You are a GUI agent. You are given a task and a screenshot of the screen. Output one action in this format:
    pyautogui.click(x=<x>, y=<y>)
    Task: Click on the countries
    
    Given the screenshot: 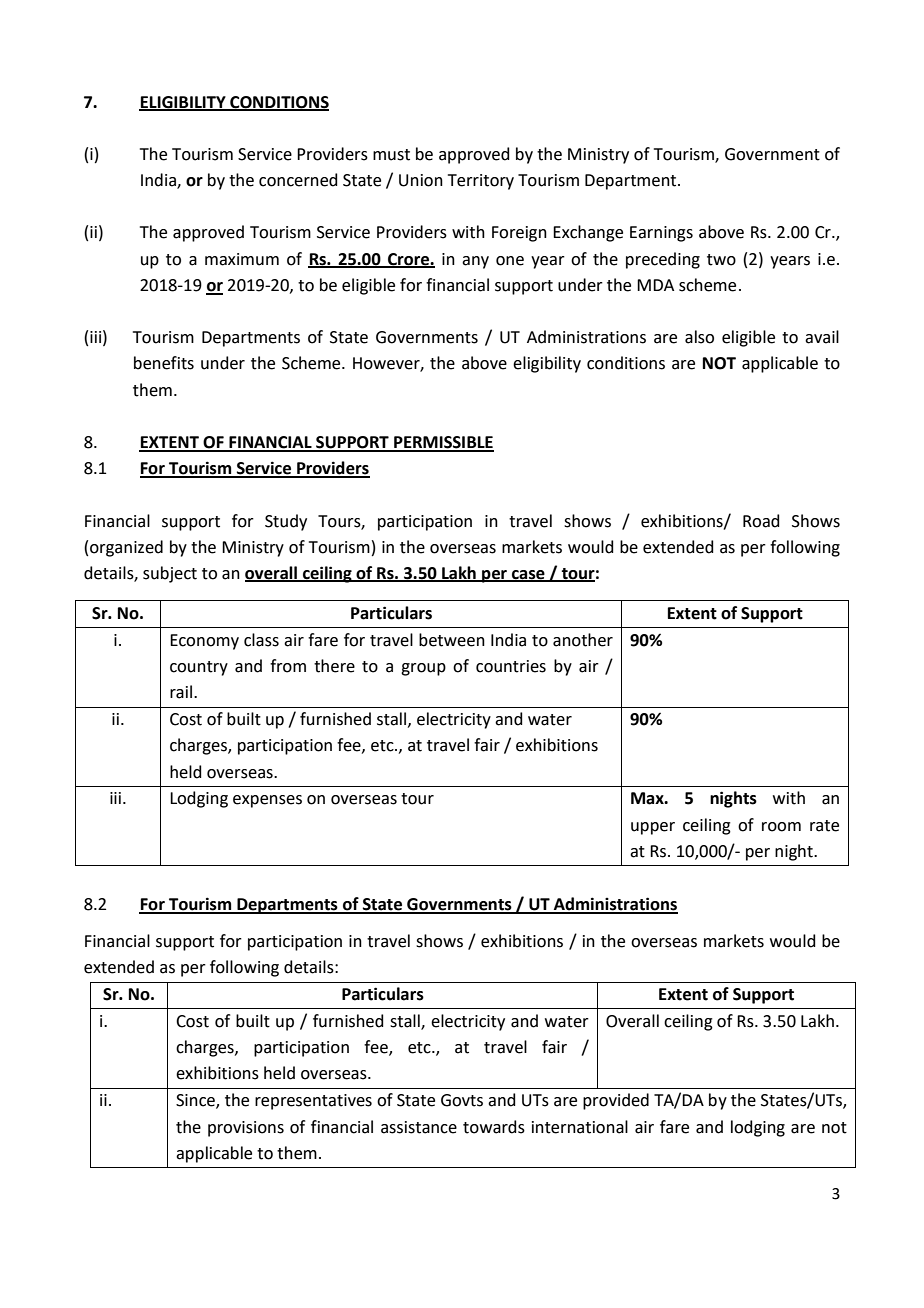 What is the action you would take?
    pyautogui.click(x=511, y=666)
